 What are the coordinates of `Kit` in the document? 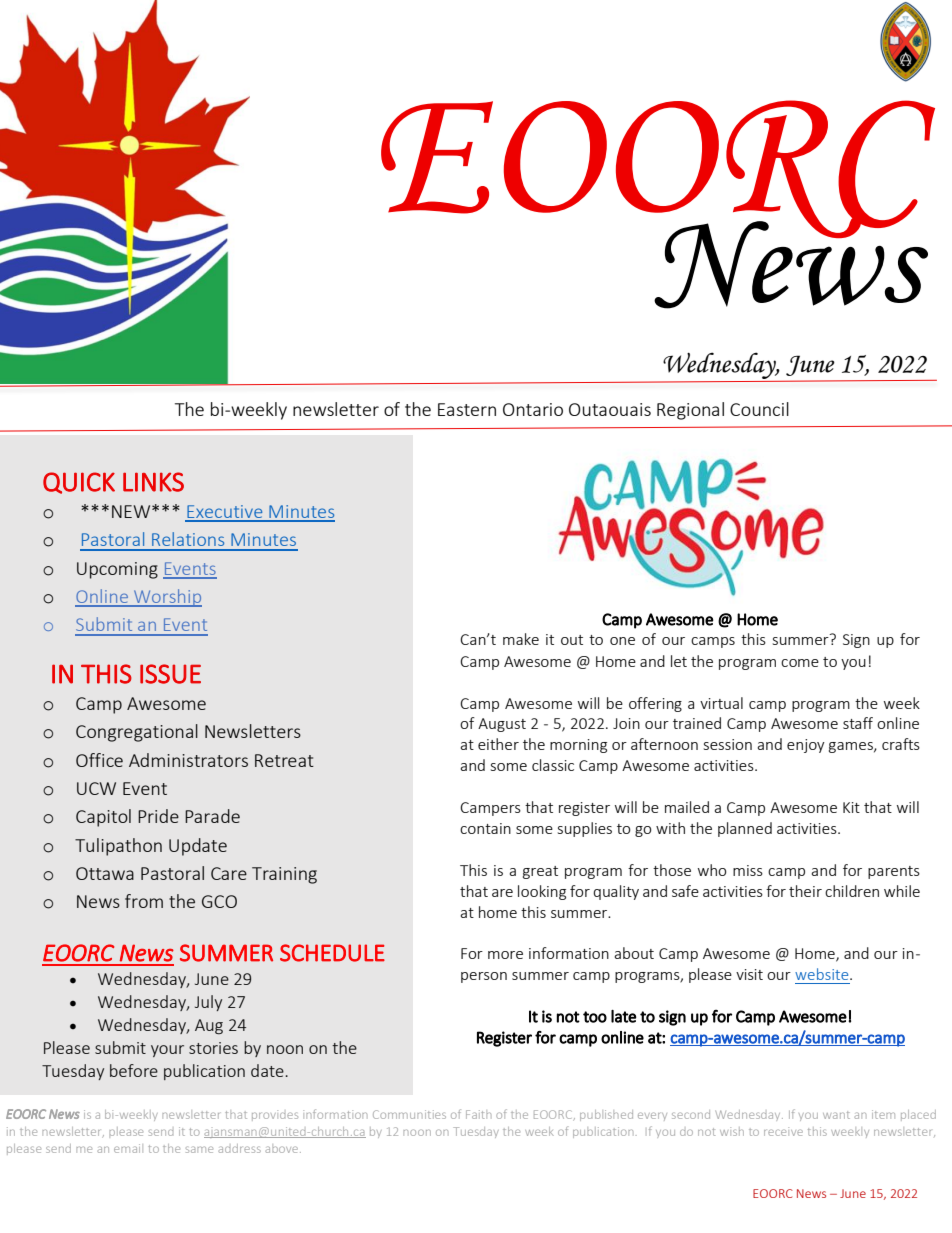 It's located at (851, 807).
